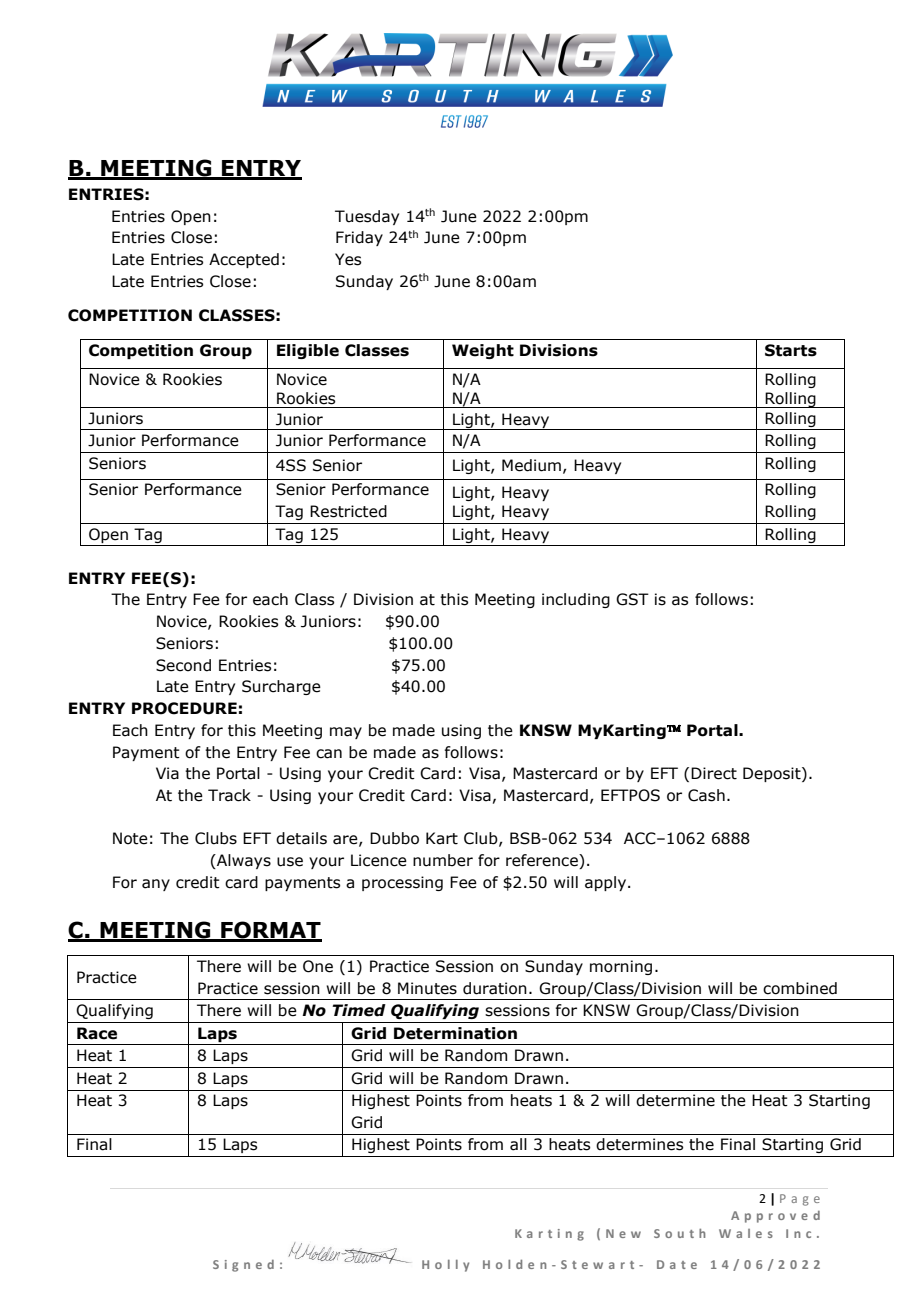  What do you see at coordinates (130, 838) in the screenshot?
I see `Note` at bounding box center [130, 838].
